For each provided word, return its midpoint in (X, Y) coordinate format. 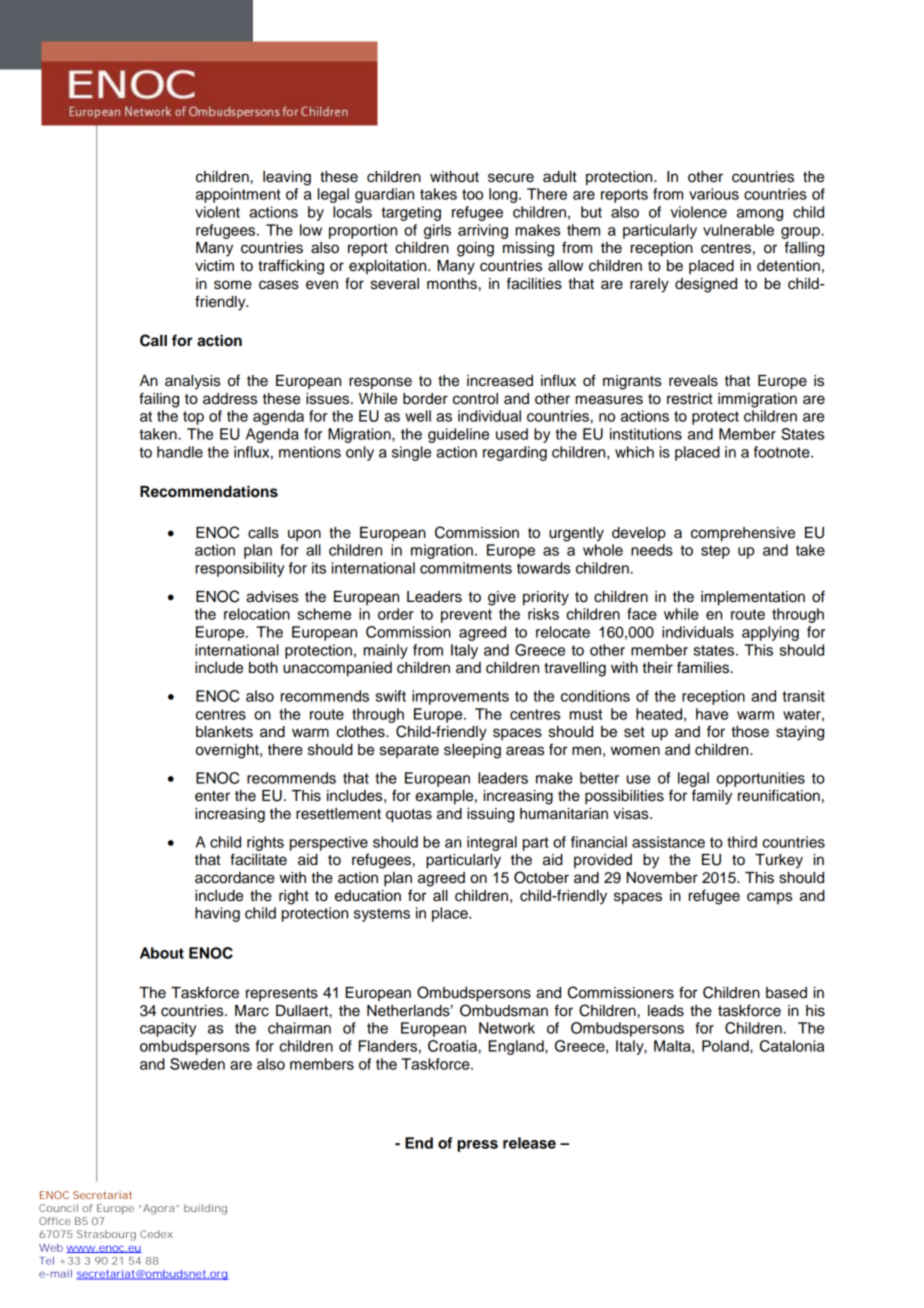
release (529, 1143)
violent (217, 212)
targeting (411, 213)
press (477, 1146)
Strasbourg (106, 1235)
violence (699, 212)
